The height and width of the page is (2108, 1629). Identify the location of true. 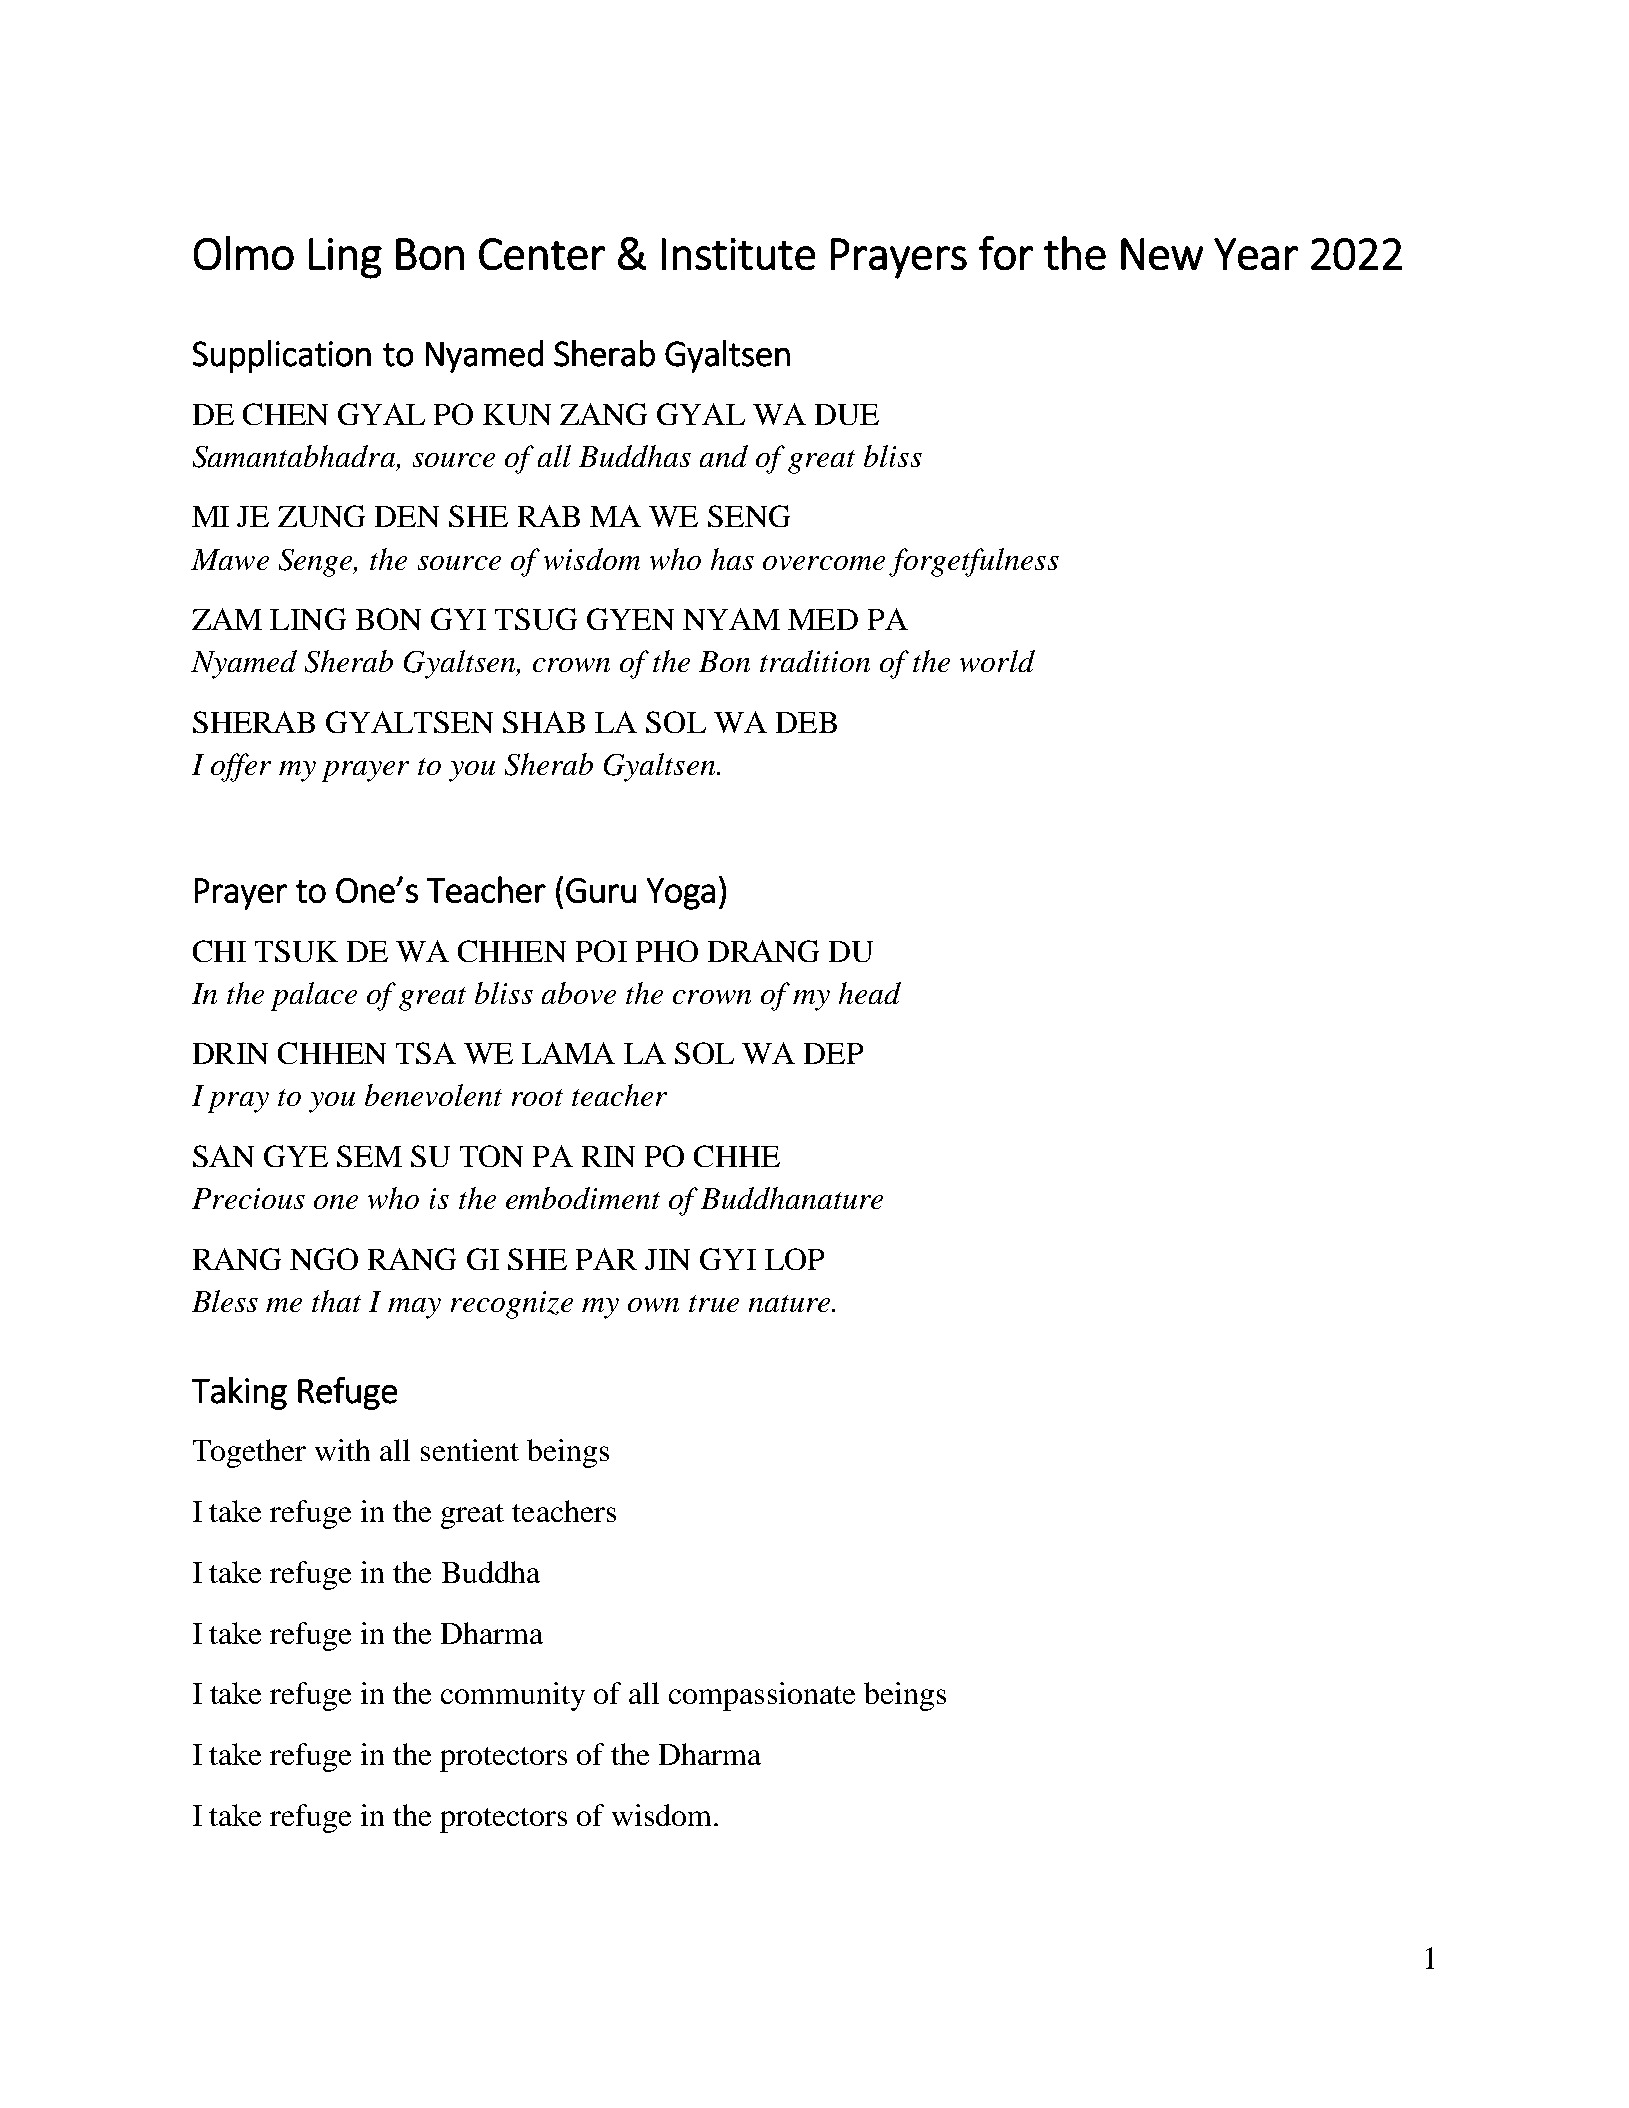
(714, 1303).
